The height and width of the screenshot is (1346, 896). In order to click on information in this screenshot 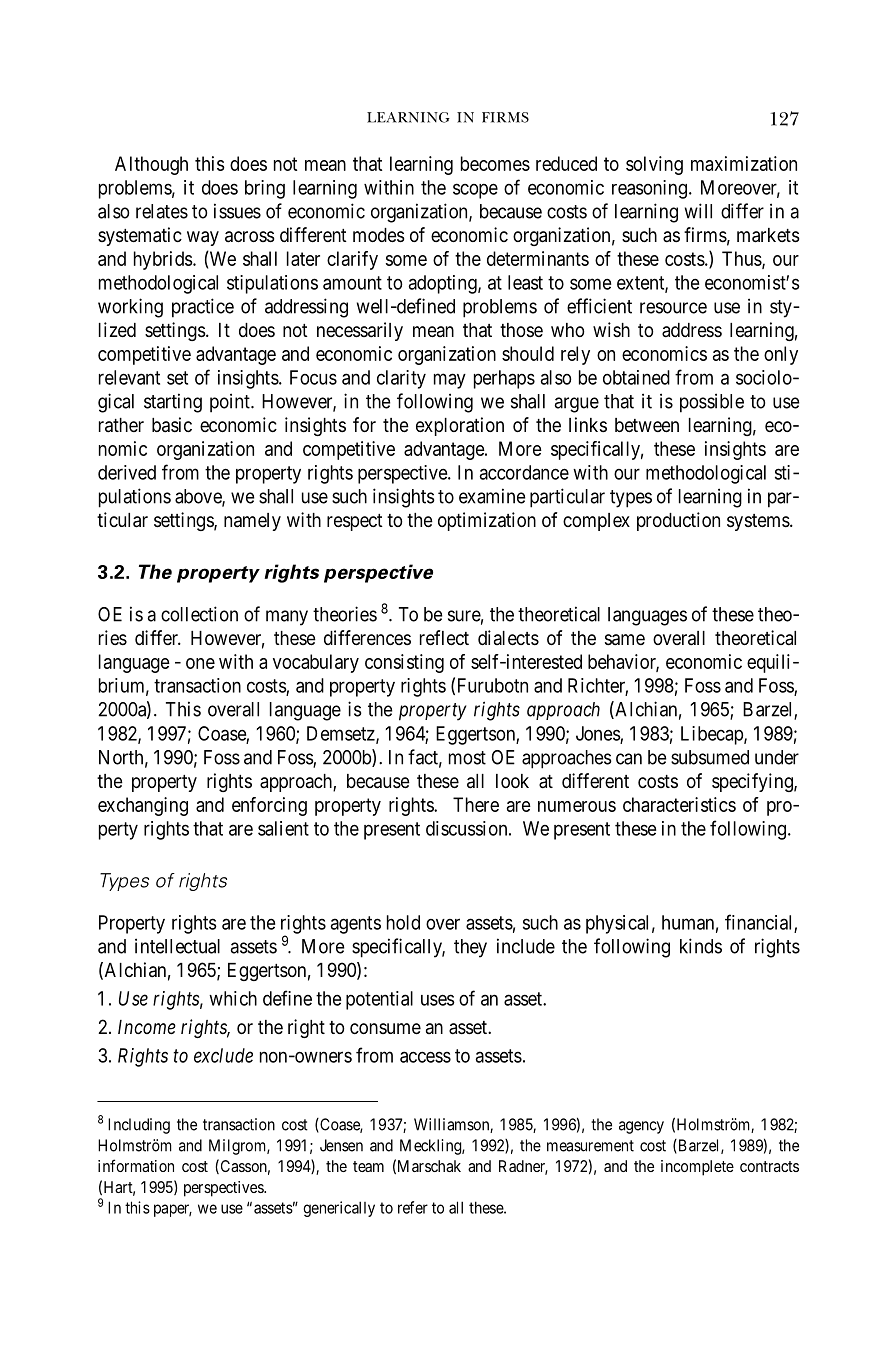, I will do `click(136, 1165)`.
